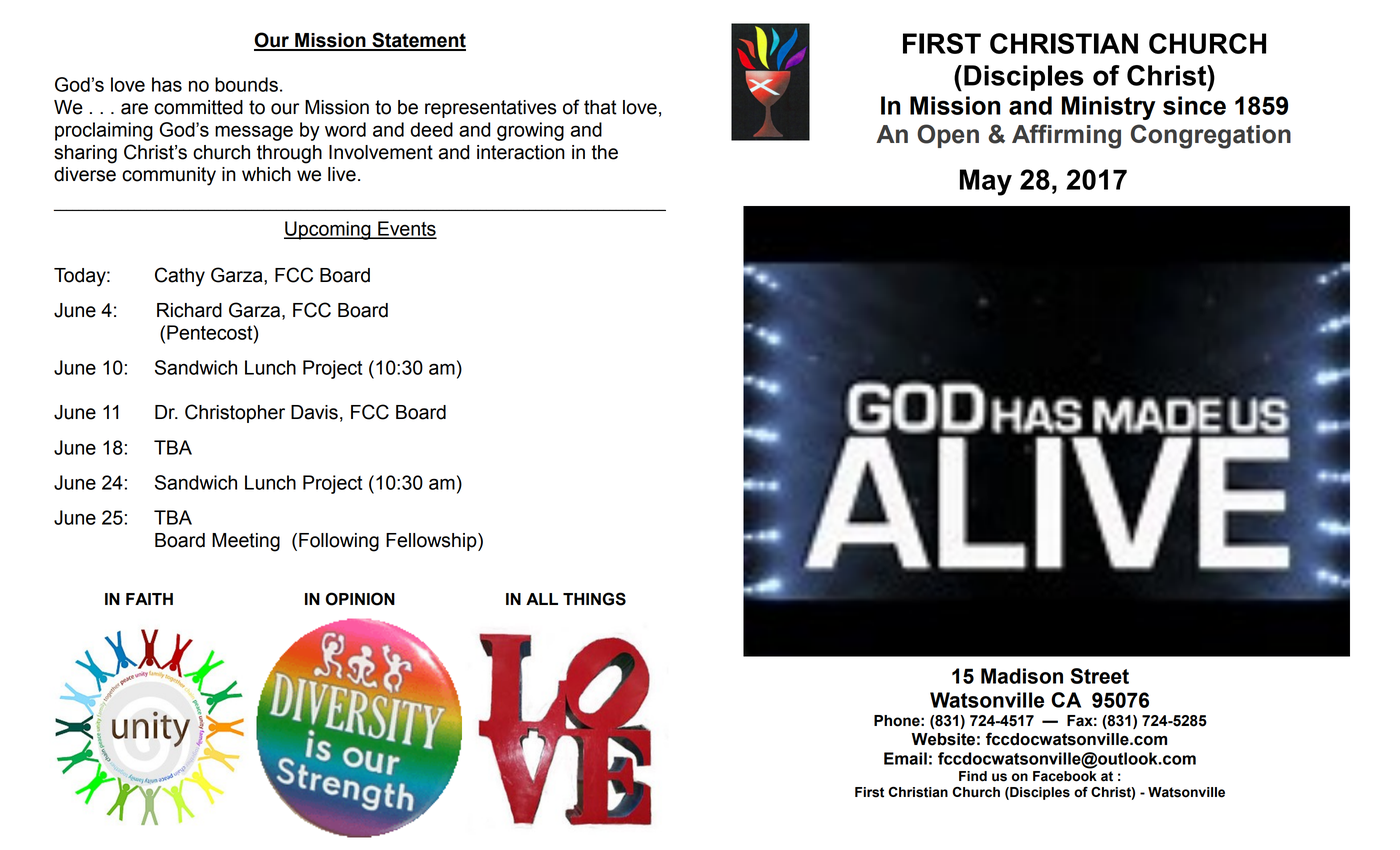 The image size is (1400, 850). I want to click on THINGS, so click(594, 599).
